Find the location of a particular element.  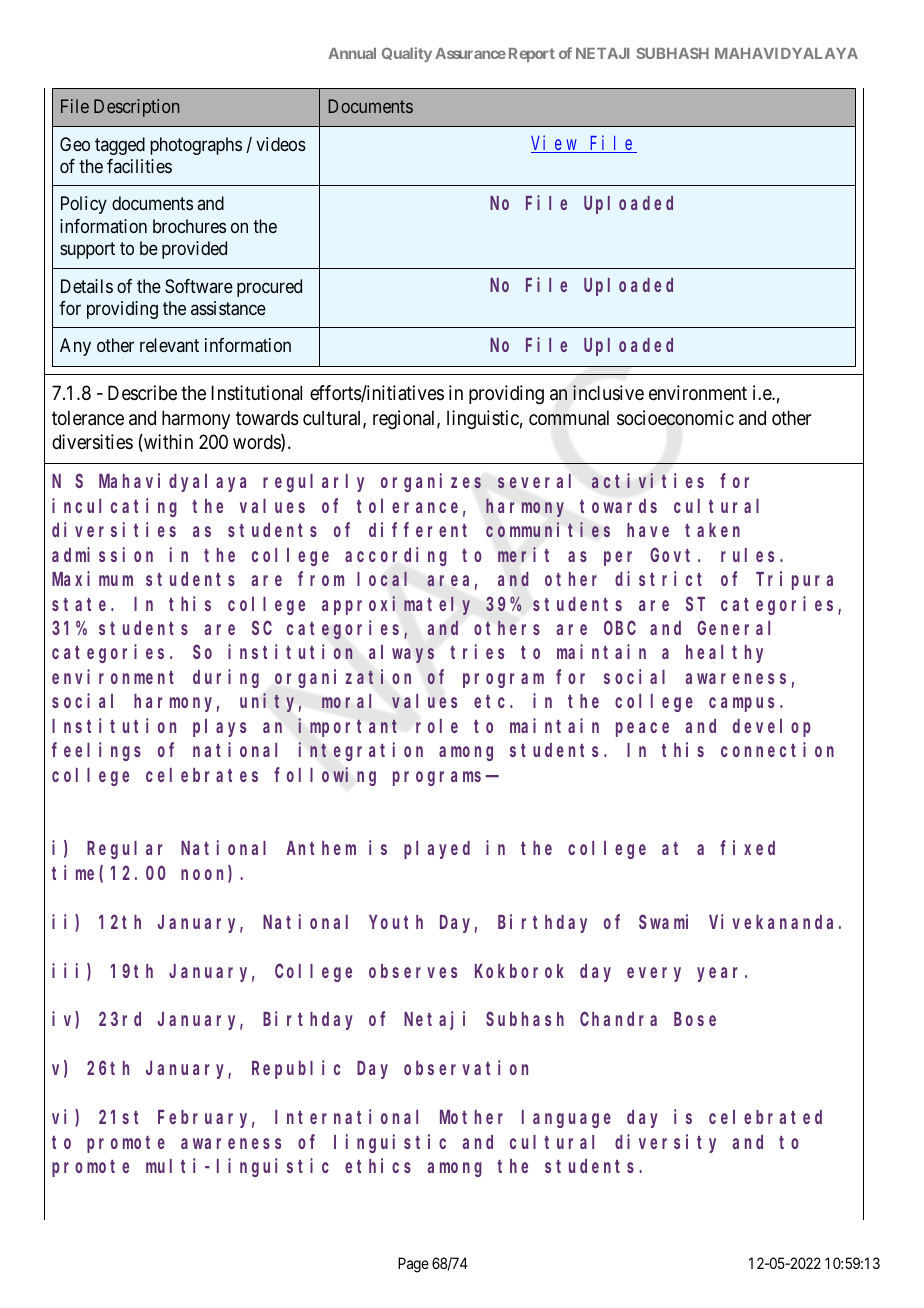

relevant is located at coordinates (169, 345).
